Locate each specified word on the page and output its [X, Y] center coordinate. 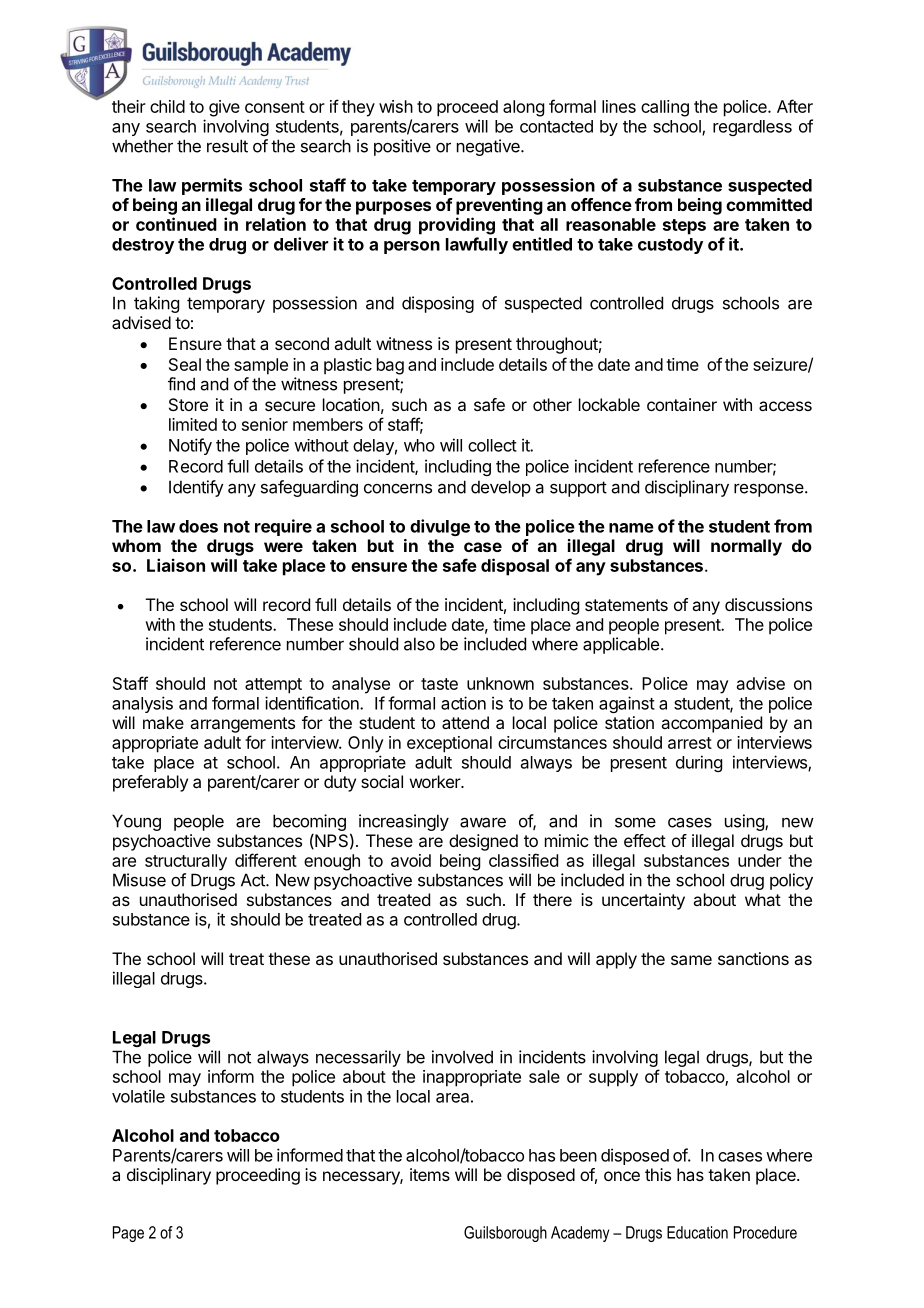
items [430, 1174]
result [227, 146]
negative [489, 147]
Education [697, 1232]
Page [128, 1234]
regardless [752, 128]
